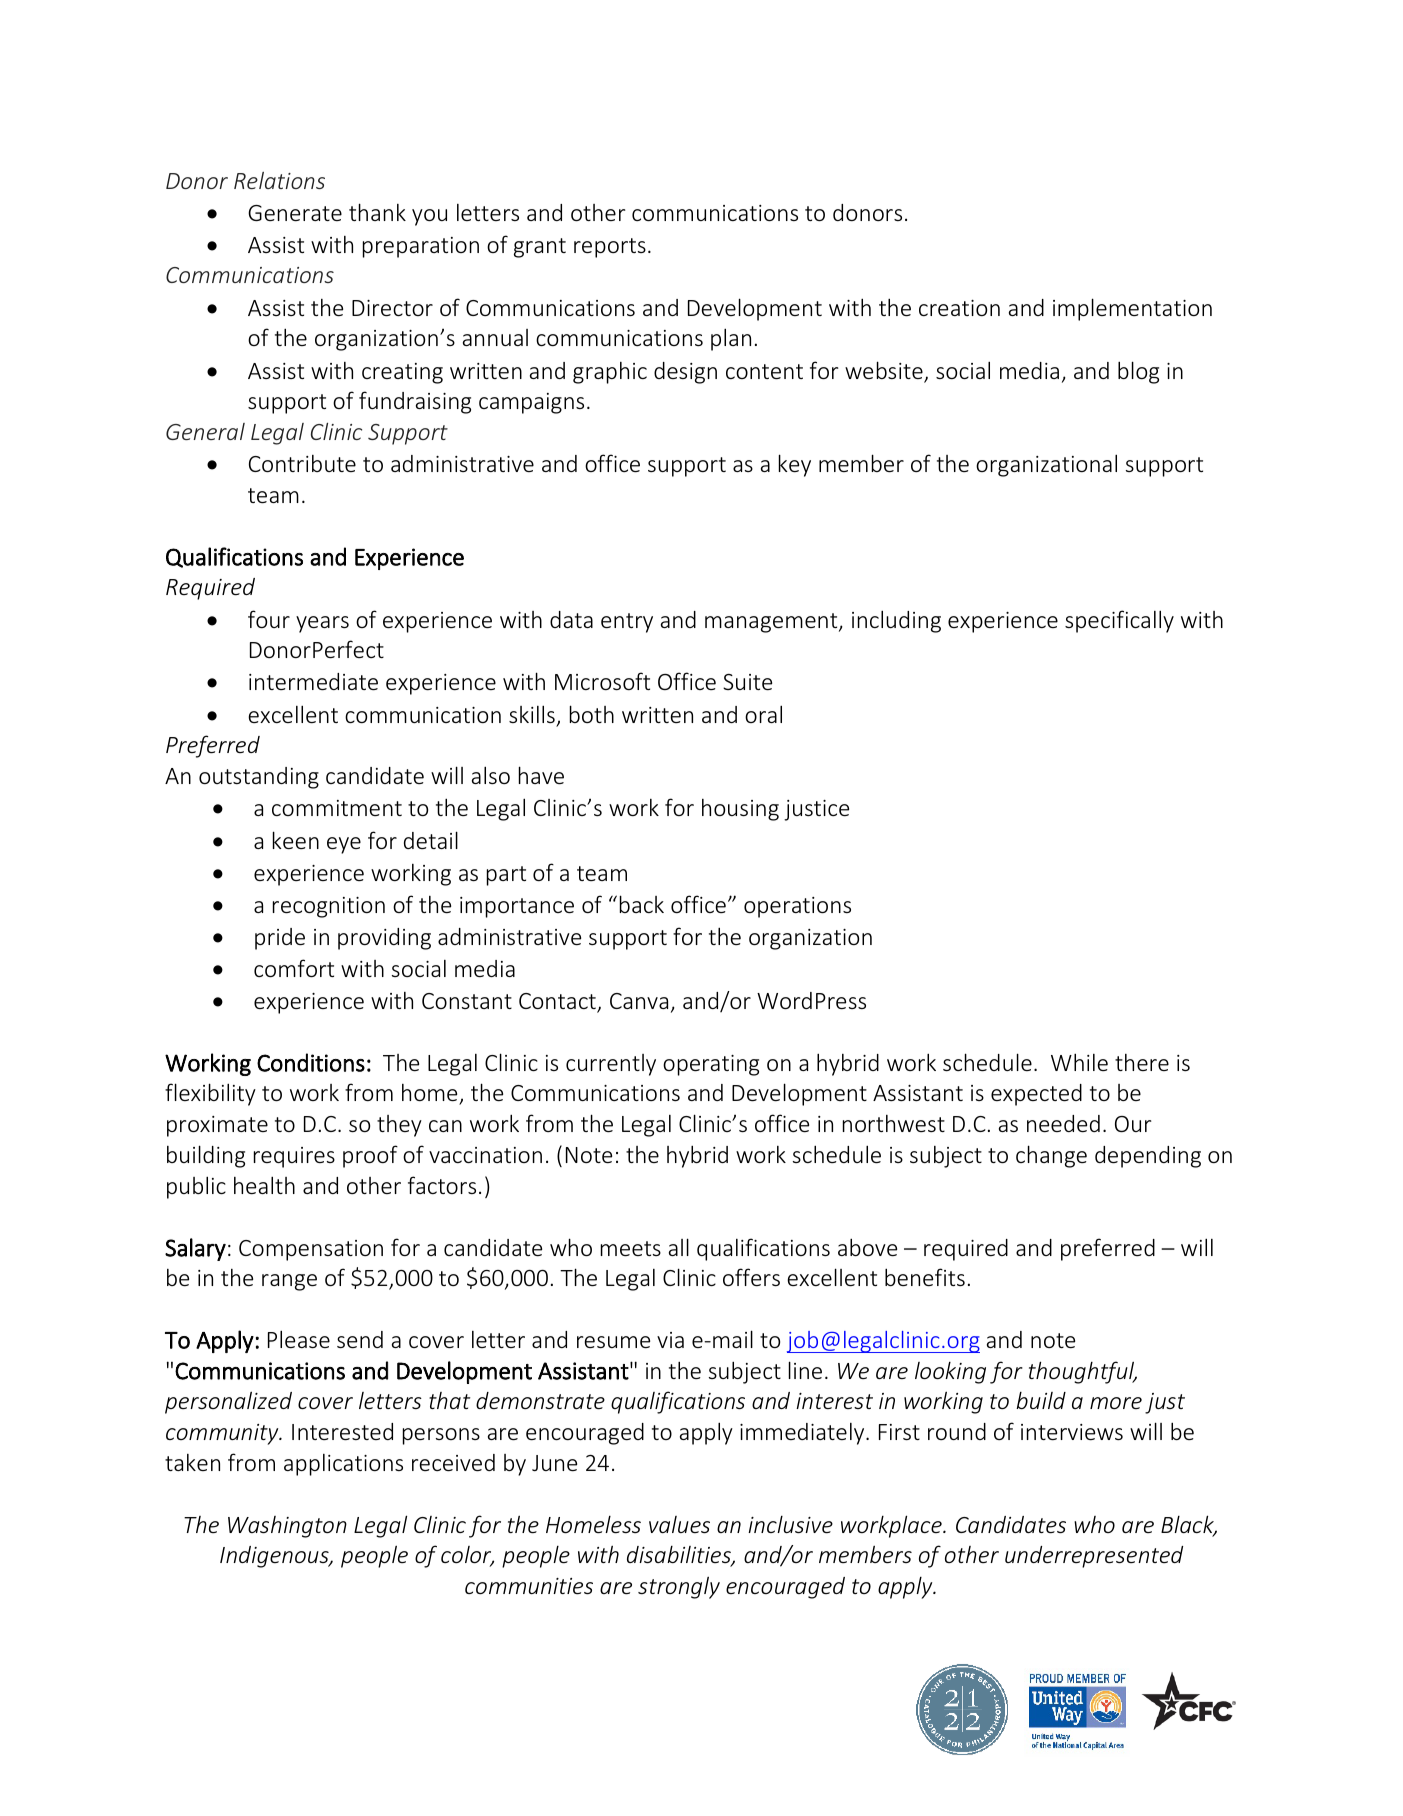 The height and width of the screenshot is (1816, 1403). What do you see at coordinates (1138, 372) in the screenshot?
I see `blog` at bounding box center [1138, 372].
